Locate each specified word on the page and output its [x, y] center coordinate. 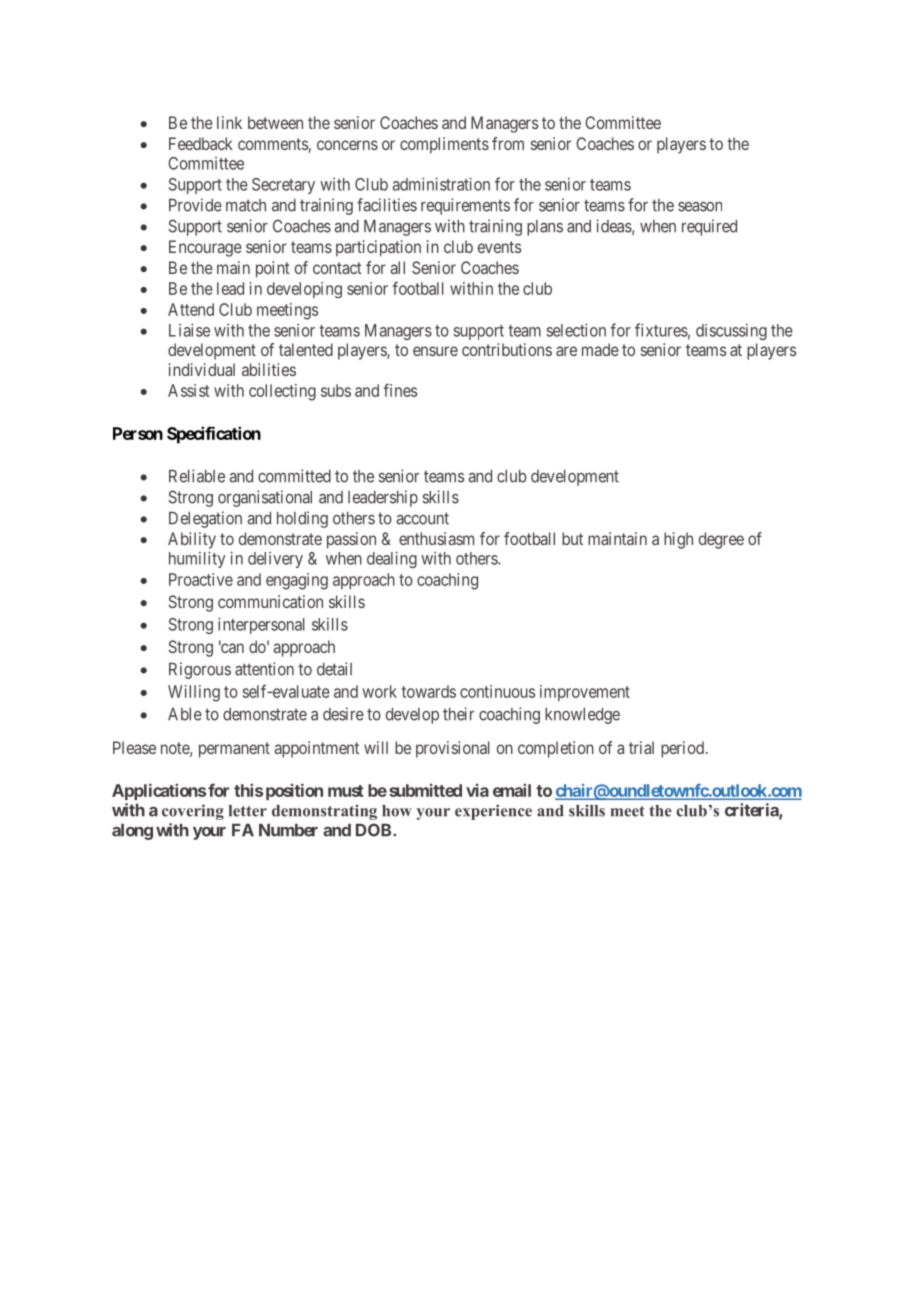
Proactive [201, 579]
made [600, 349]
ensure [435, 351]
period [682, 749]
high [678, 540]
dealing [392, 559]
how [397, 811]
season [700, 207]
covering [193, 812]
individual [202, 369]
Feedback [201, 143]
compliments [444, 145]
